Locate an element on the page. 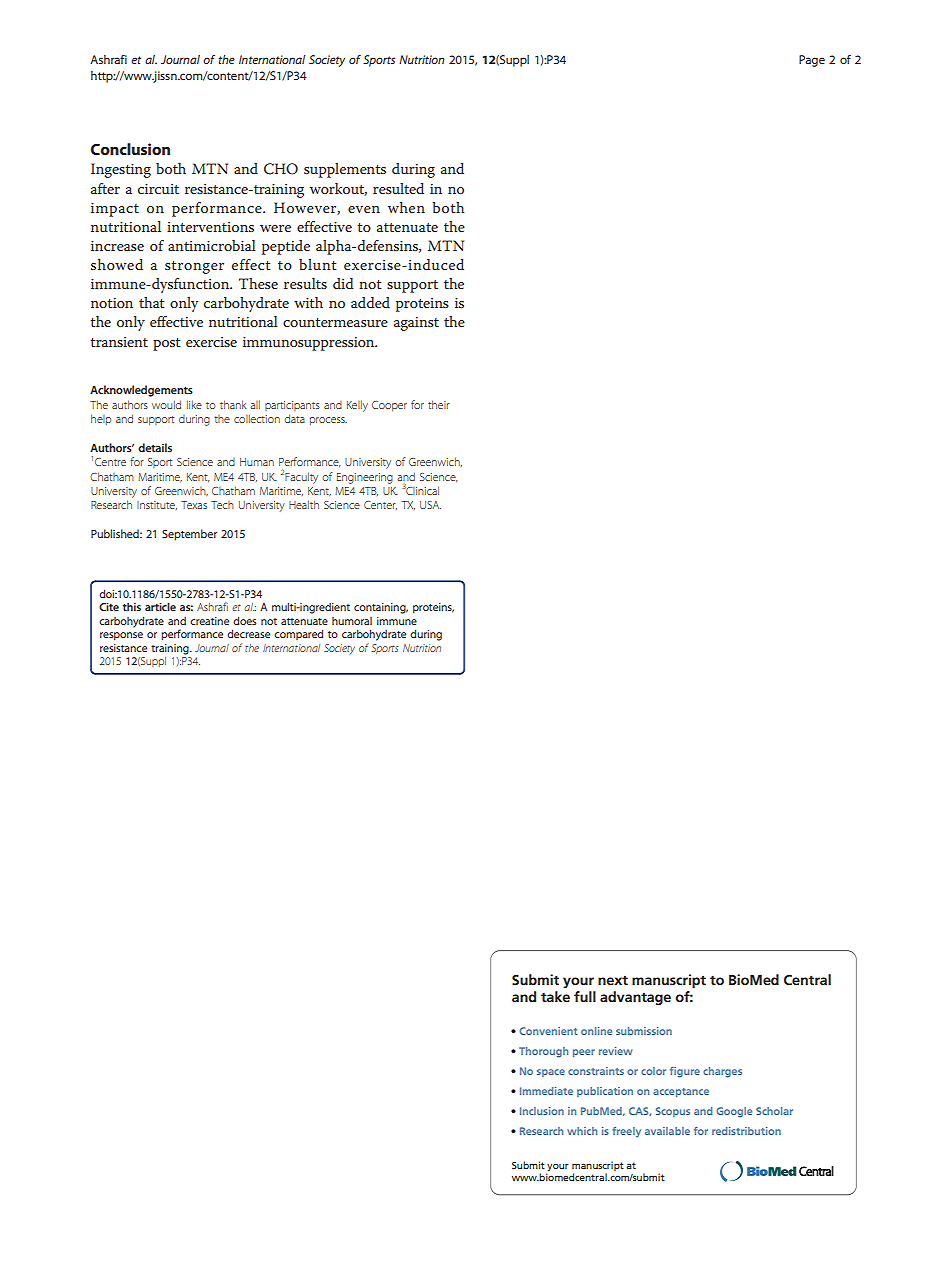 This image has height=1270, width=952. Texas is located at coordinates (194, 505).
